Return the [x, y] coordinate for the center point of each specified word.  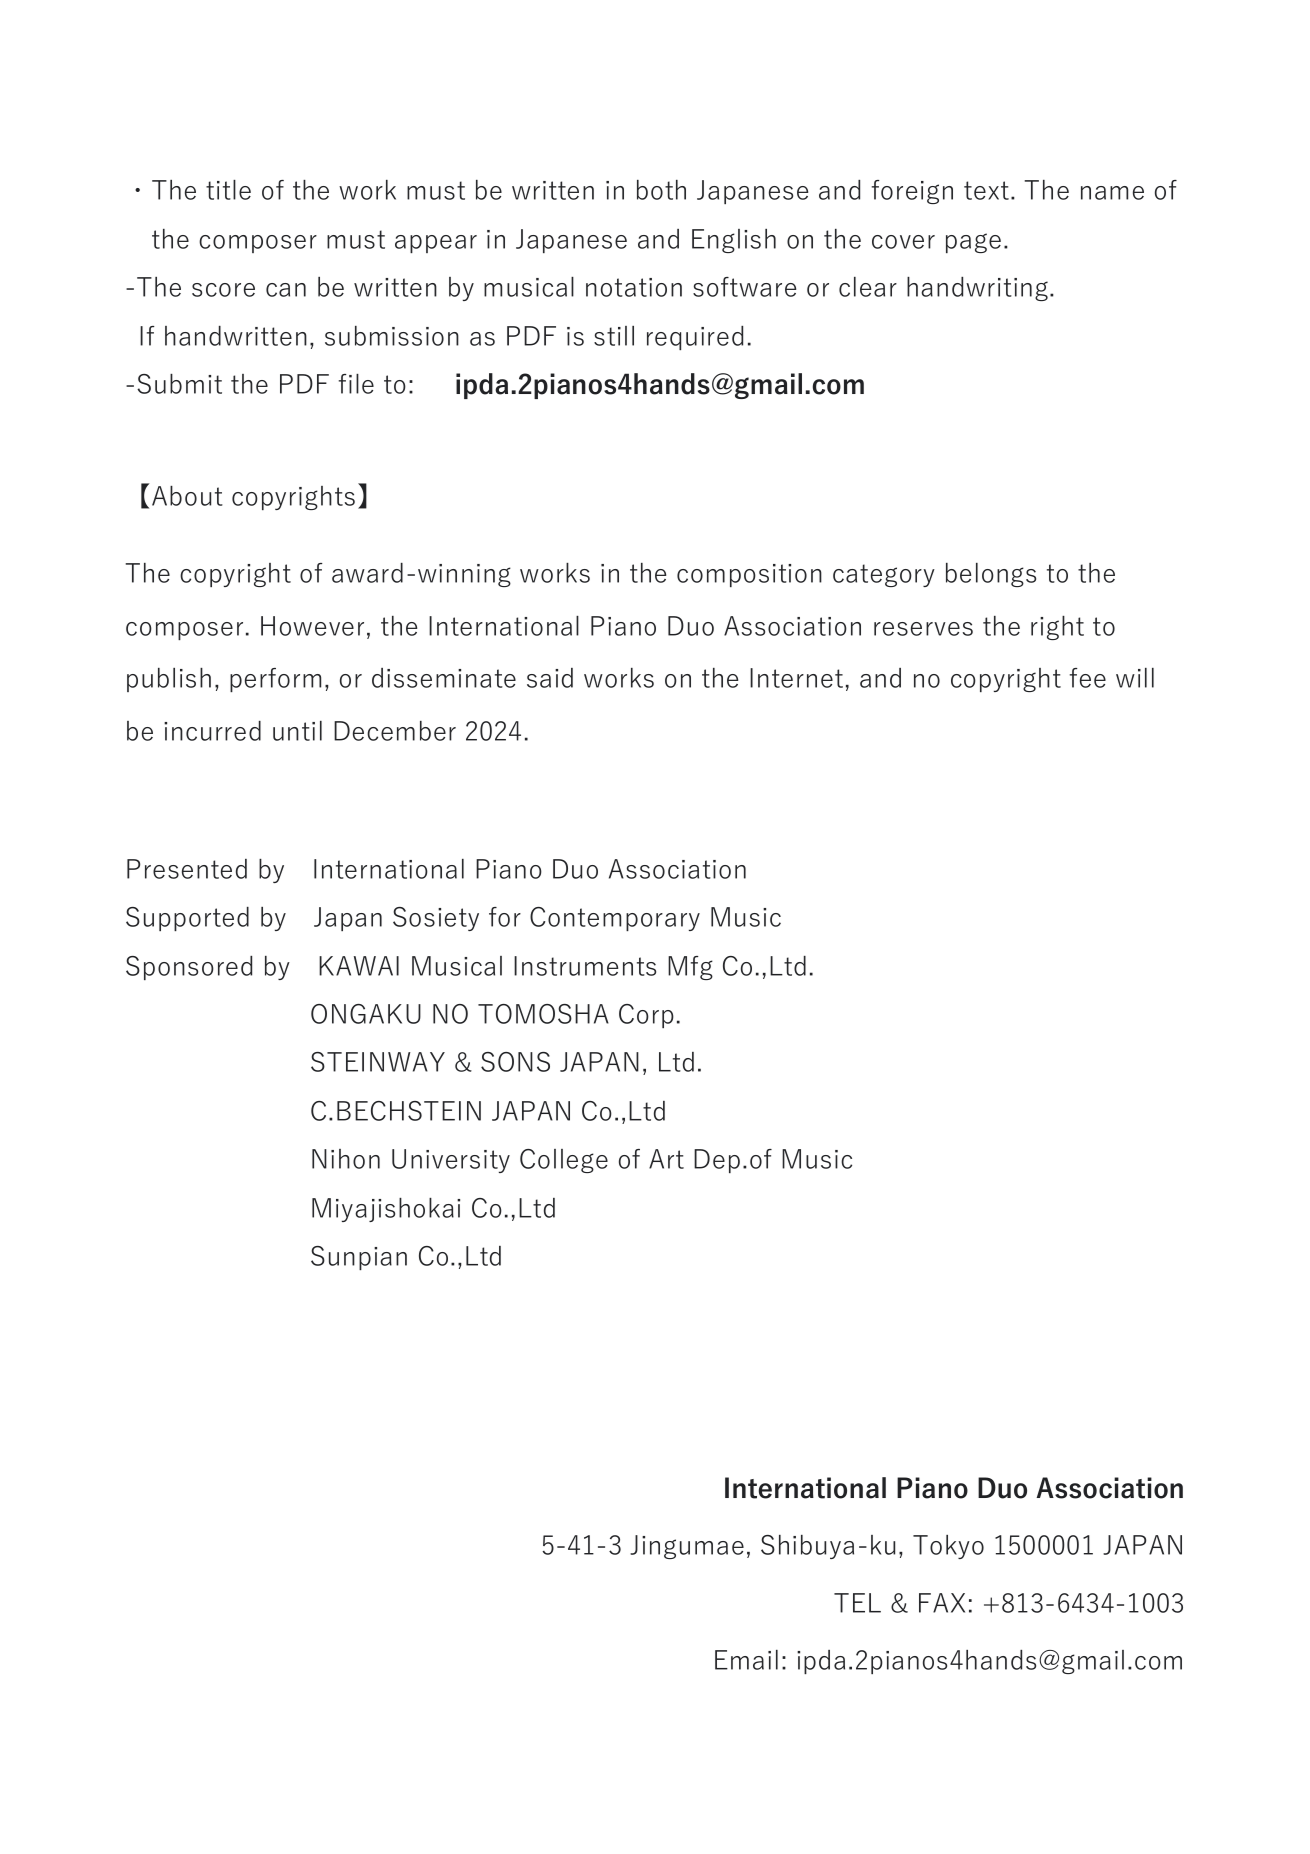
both [661, 190]
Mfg [690, 968]
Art [666, 1159]
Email [746, 1660]
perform [275, 680]
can [286, 290]
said [550, 678]
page [973, 243]
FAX [942, 1603]
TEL [857, 1603]
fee [1088, 678]
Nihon [346, 1159]
